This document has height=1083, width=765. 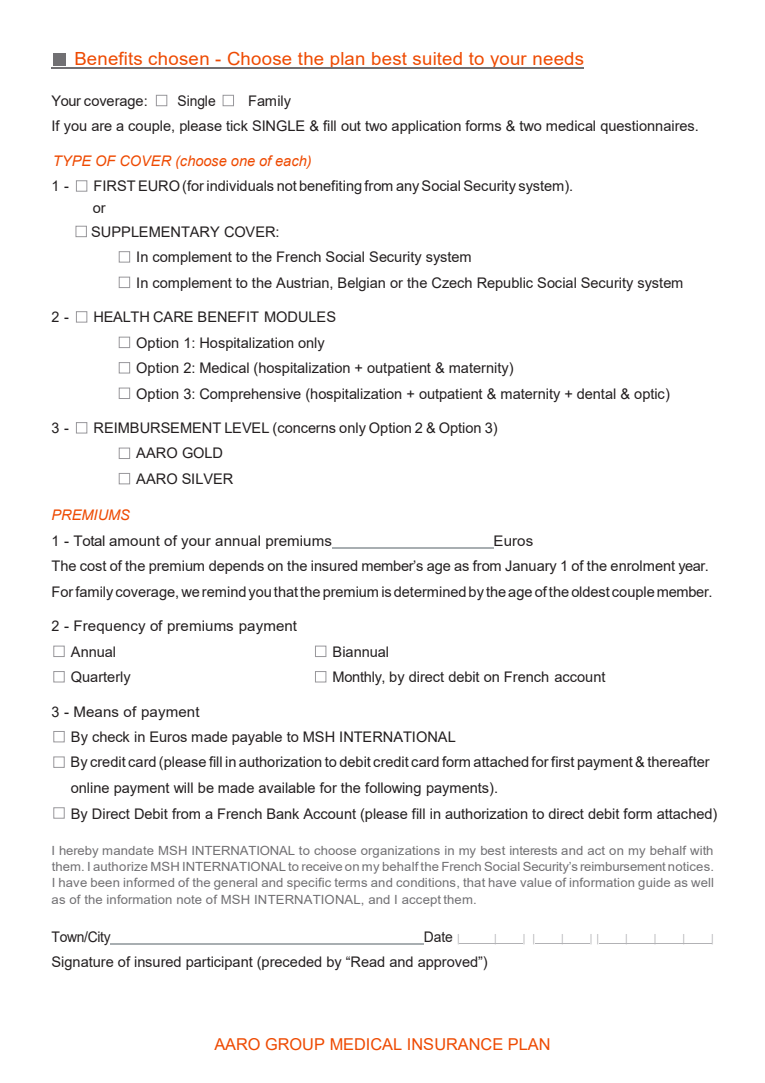 What do you see at coordinates (596, 393) in the document?
I see `dental` at bounding box center [596, 393].
